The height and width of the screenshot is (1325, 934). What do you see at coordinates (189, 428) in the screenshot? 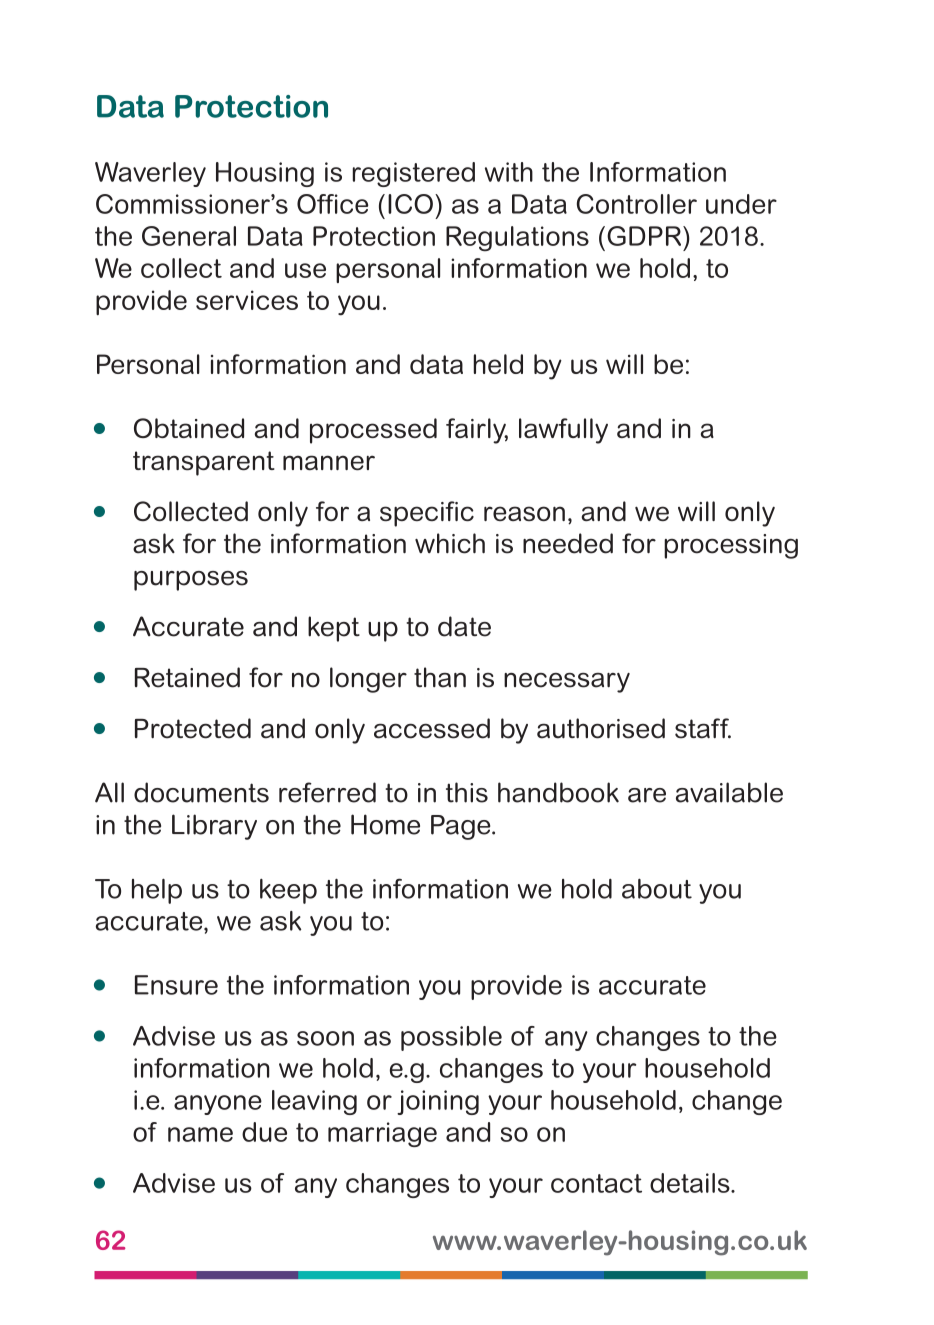
I see `Obtained` at bounding box center [189, 428].
